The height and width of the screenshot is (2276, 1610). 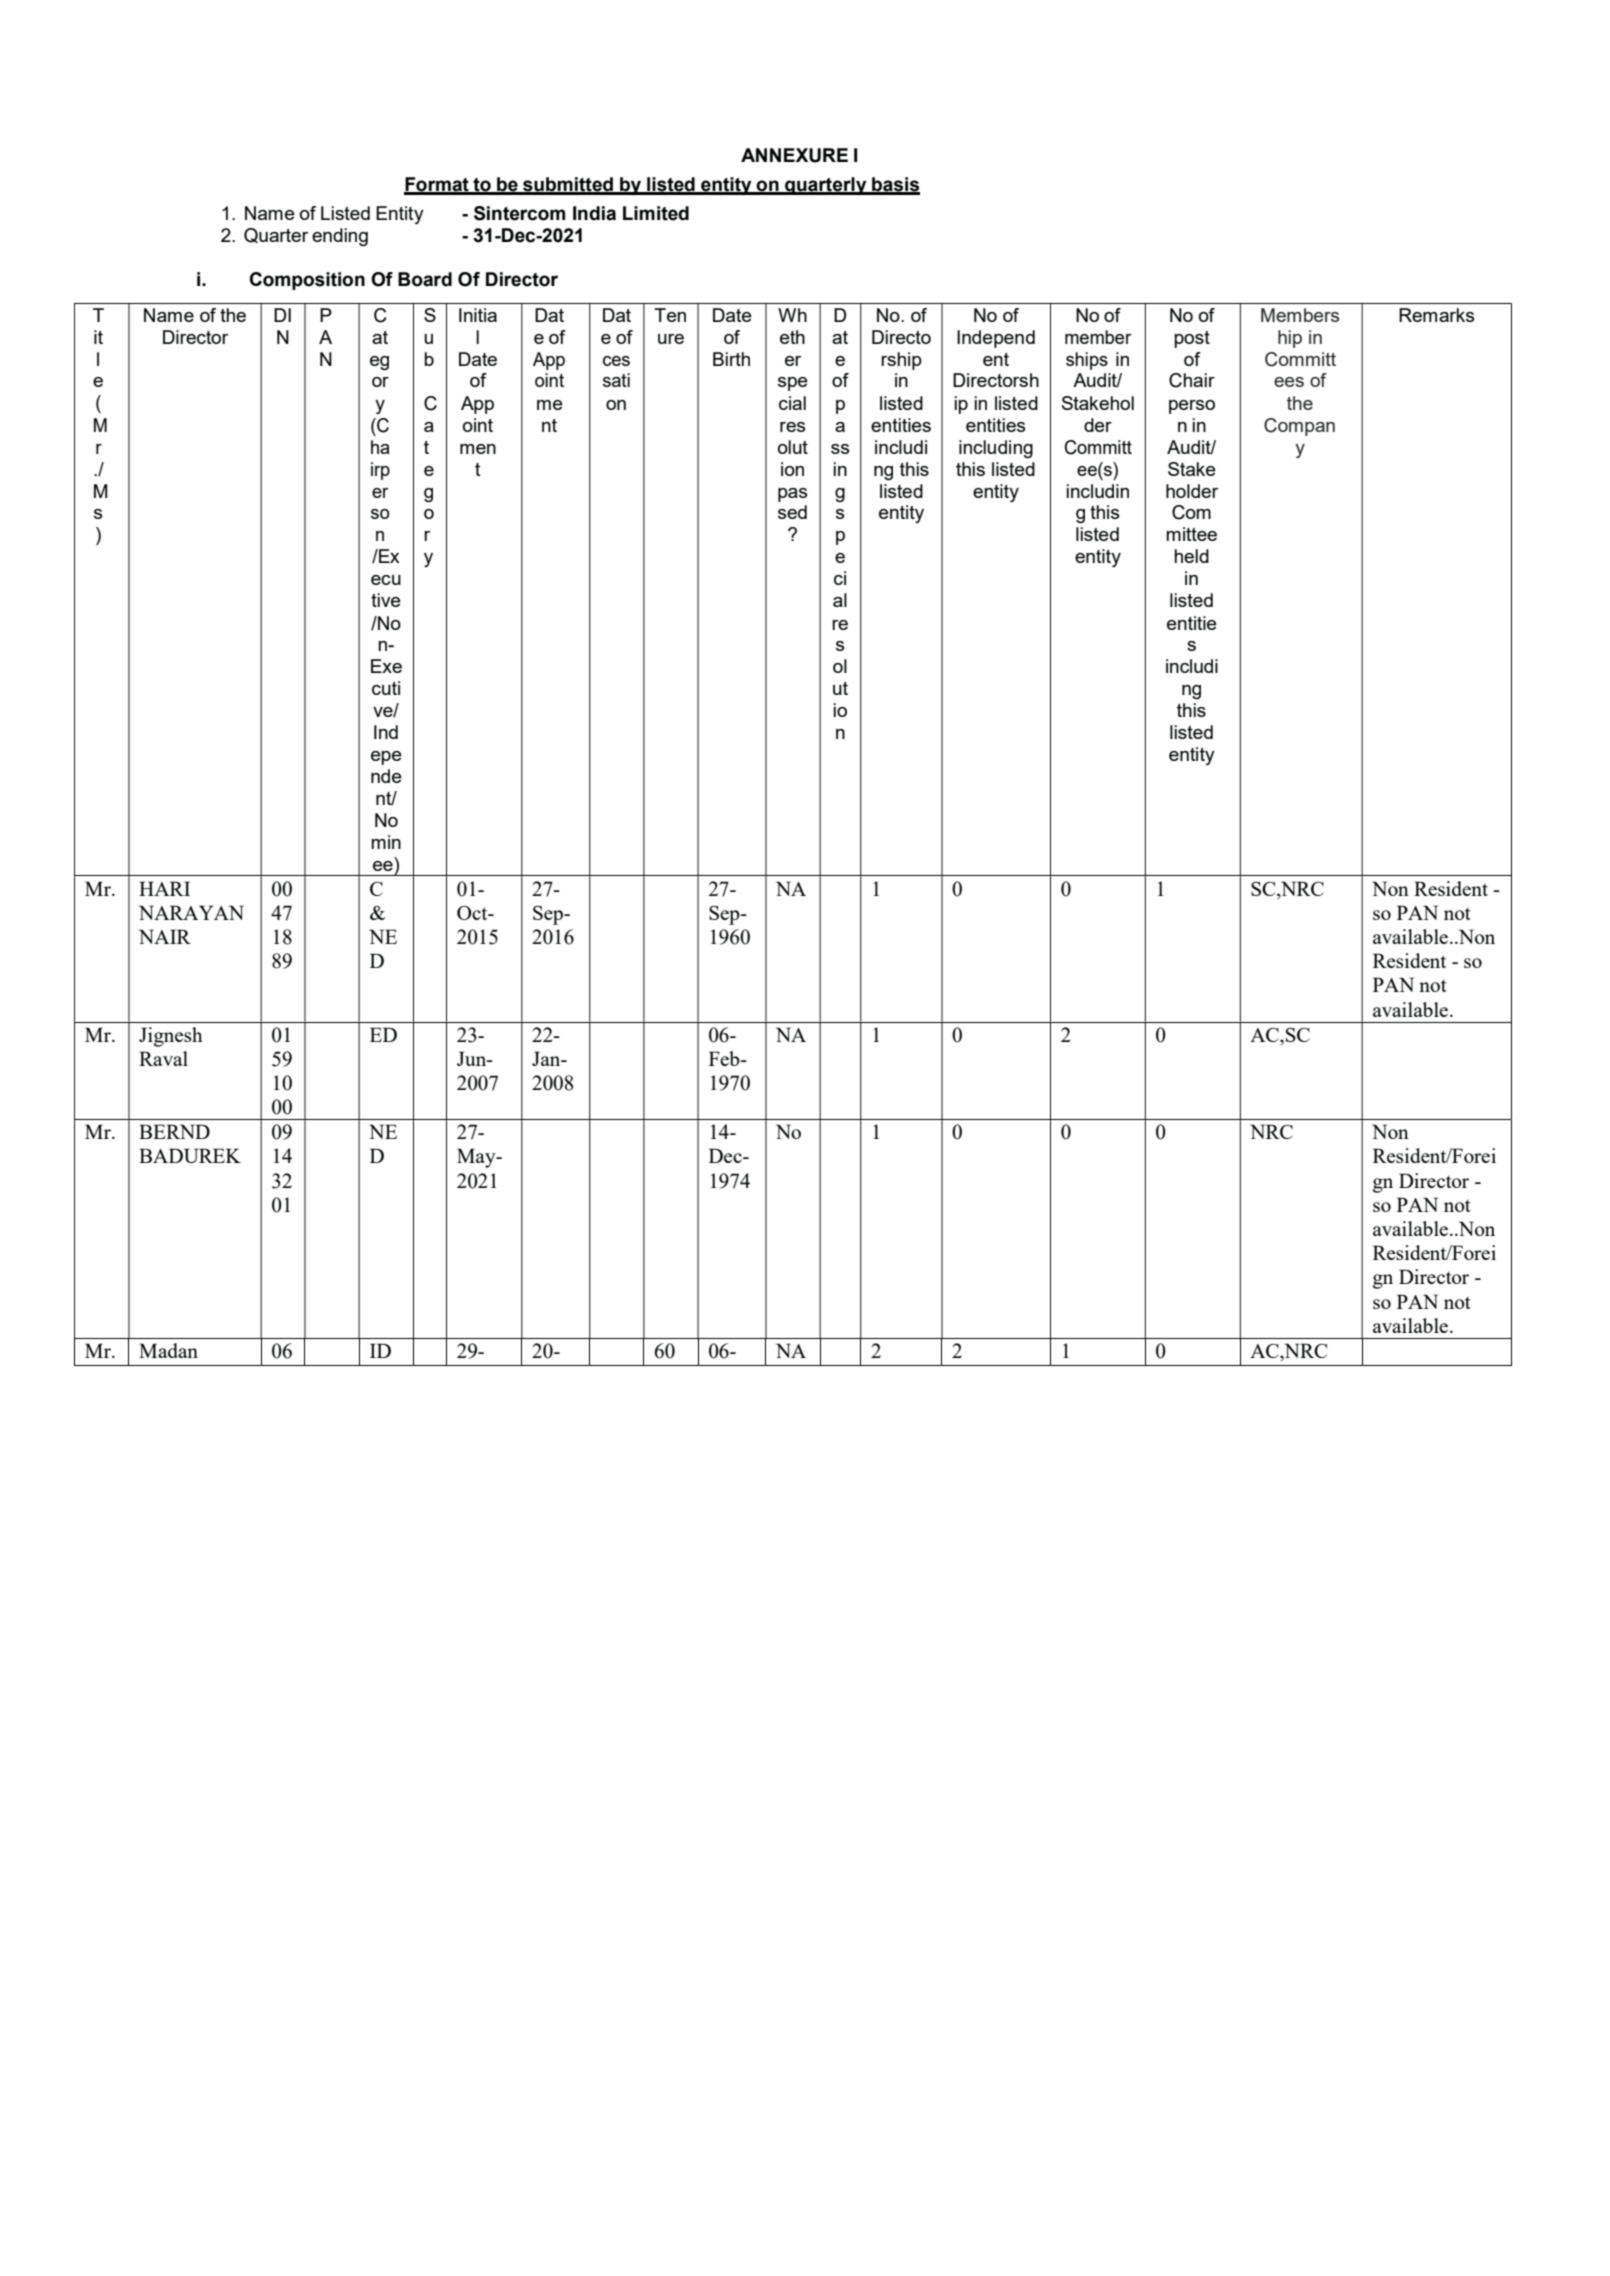 What do you see at coordinates (386, 580) in the screenshot?
I see `ecu` at bounding box center [386, 580].
